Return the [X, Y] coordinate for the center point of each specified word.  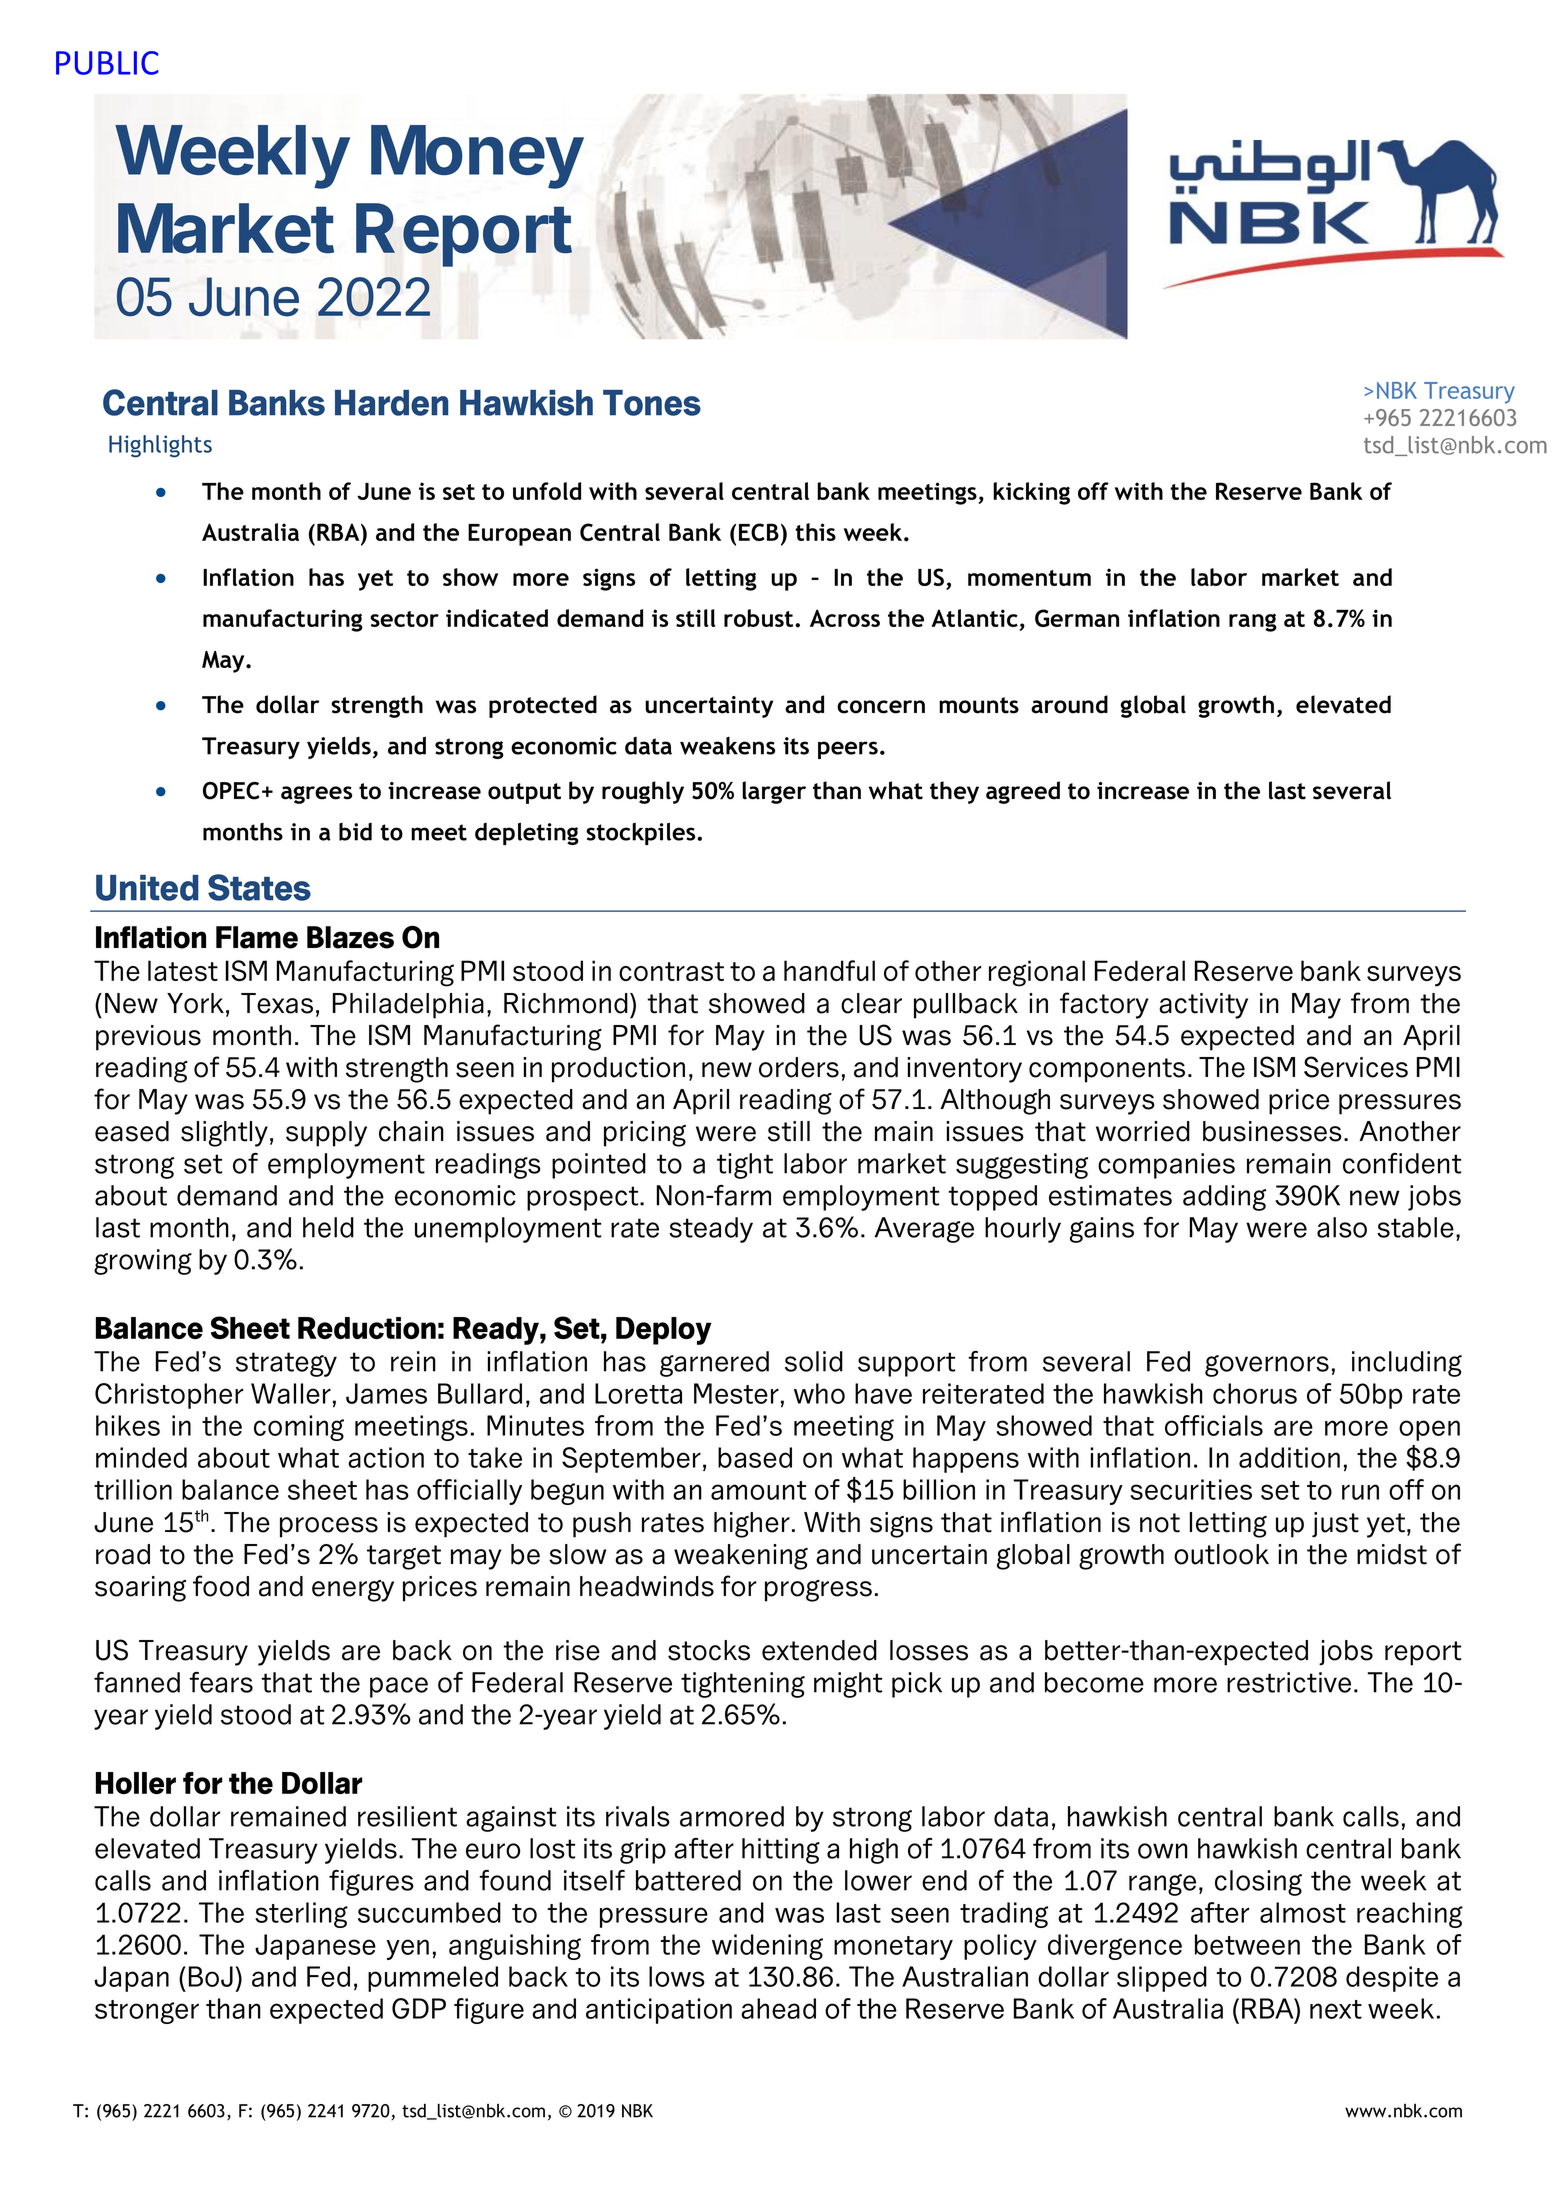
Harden [391, 403]
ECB [759, 532]
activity [1203, 1006]
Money [477, 157]
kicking [1031, 493]
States [259, 887]
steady [711, 1230]
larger [774, 792]
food [221, 1586]
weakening [741, 1557]
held [328, 1227]
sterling [301, 1915]
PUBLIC [107, 63]
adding [1224, 1198]
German [1077, 618]
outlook [1221, 1554]
